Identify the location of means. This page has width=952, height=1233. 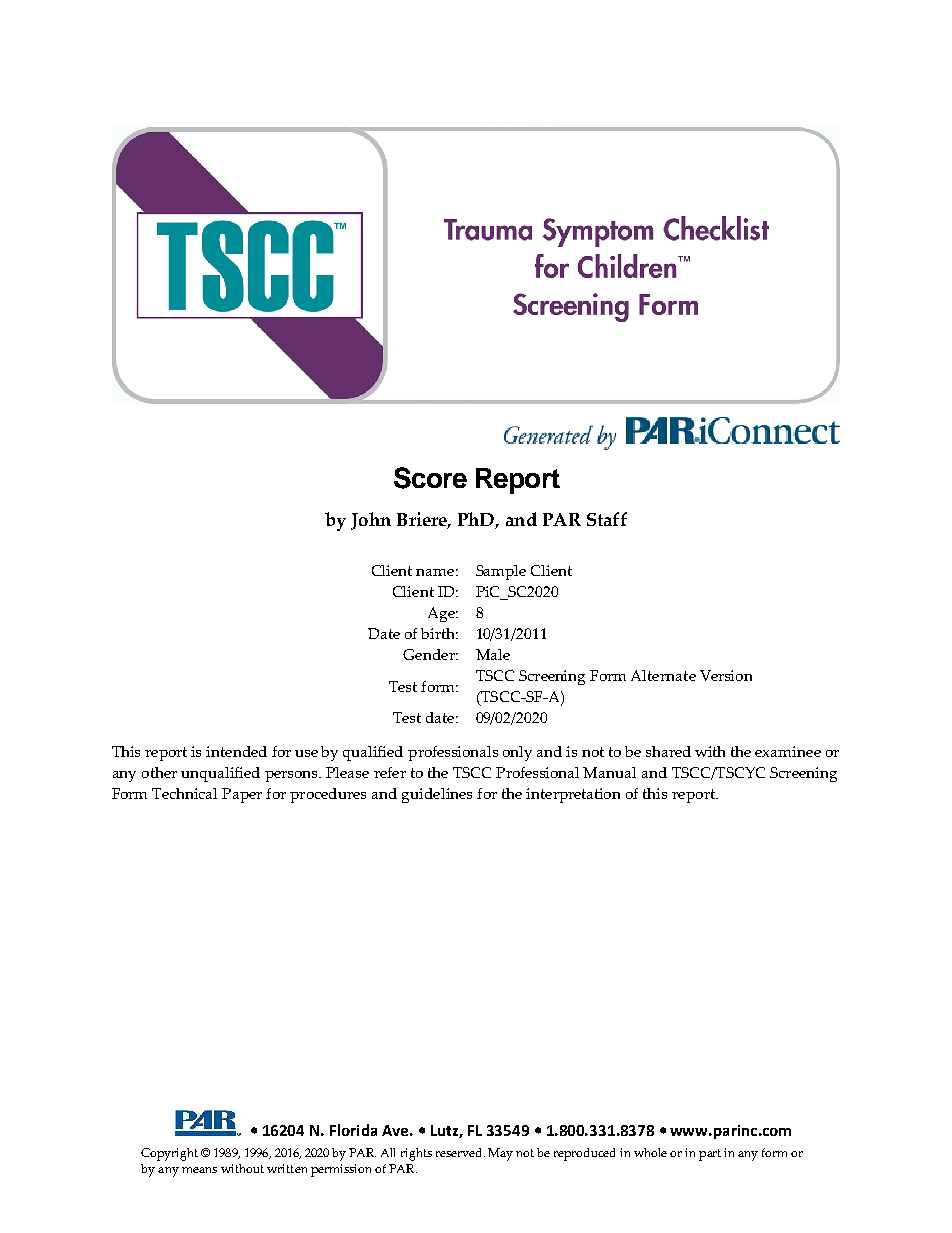
(199, 1170).
